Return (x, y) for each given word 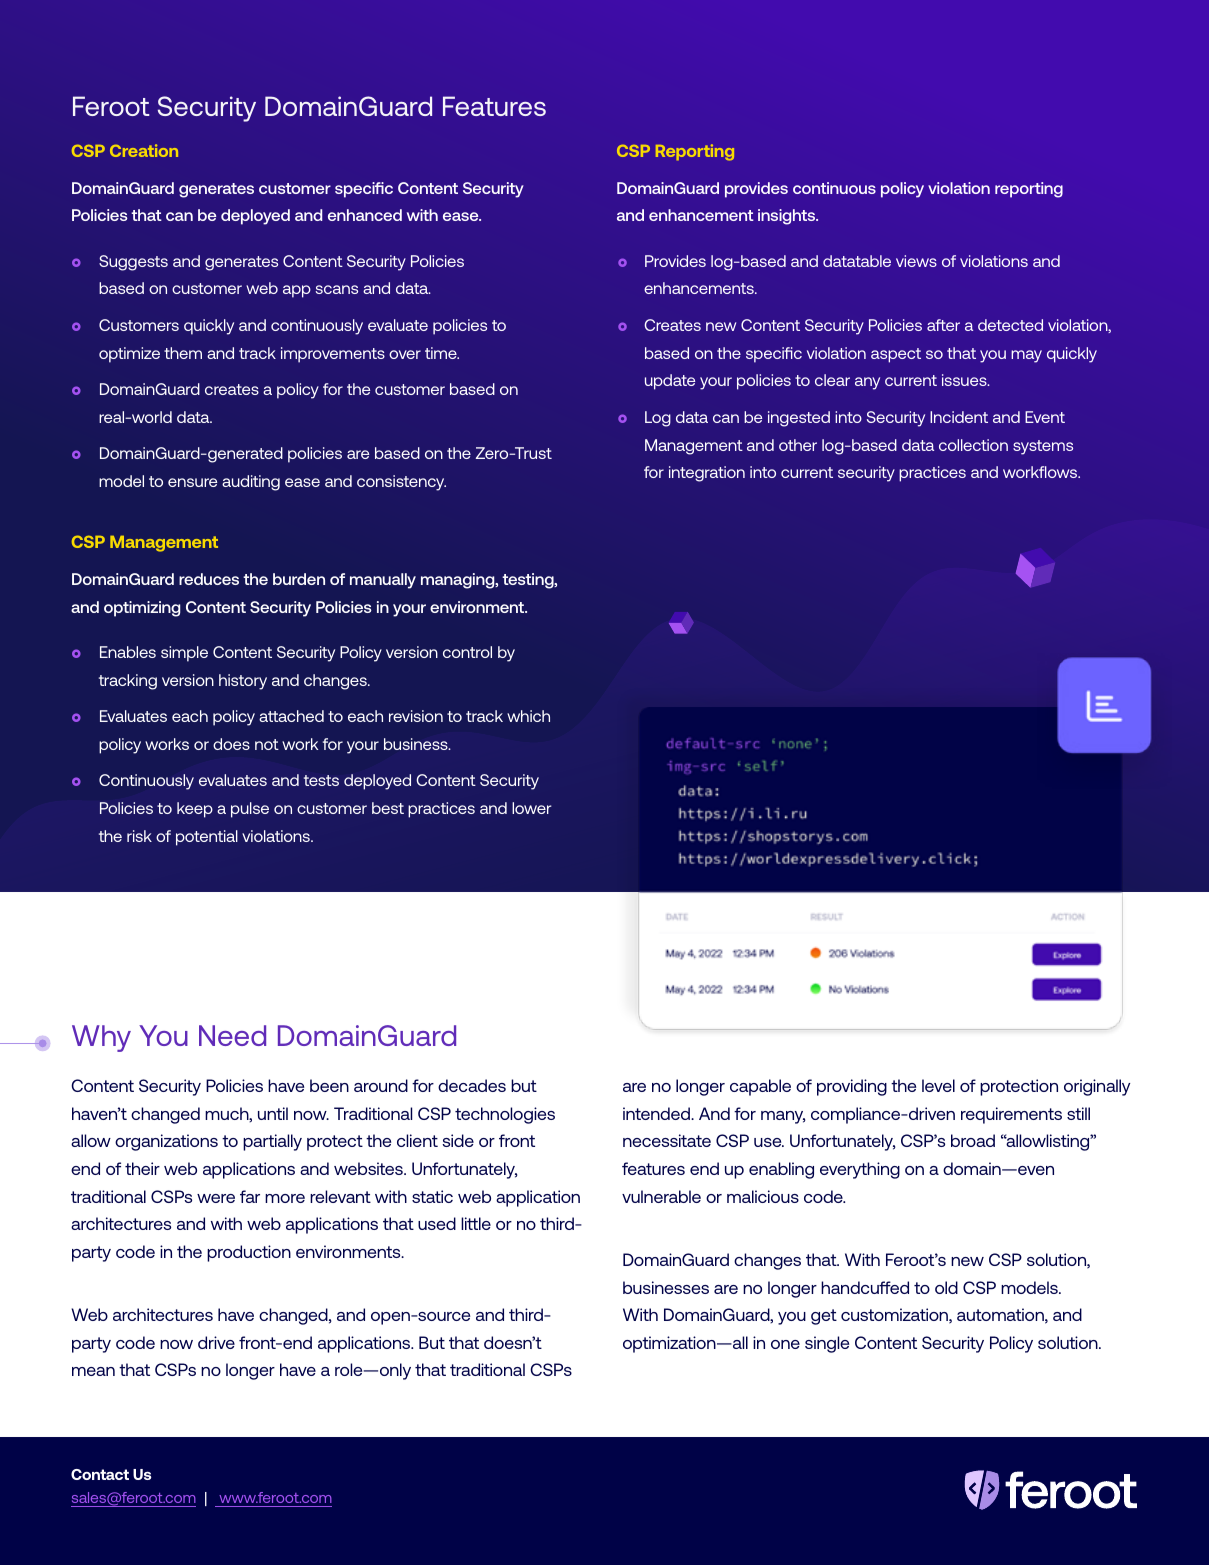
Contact (100, 1474)
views (916, 261)
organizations (166, 1142)
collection (973, 445)
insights (788, 217)
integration (707, 474)
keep (195, 810)
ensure (193, 482)
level (938, 1085)
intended (657, 1113)
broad (973, 1140)
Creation (144, 150)
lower (531, 808)
